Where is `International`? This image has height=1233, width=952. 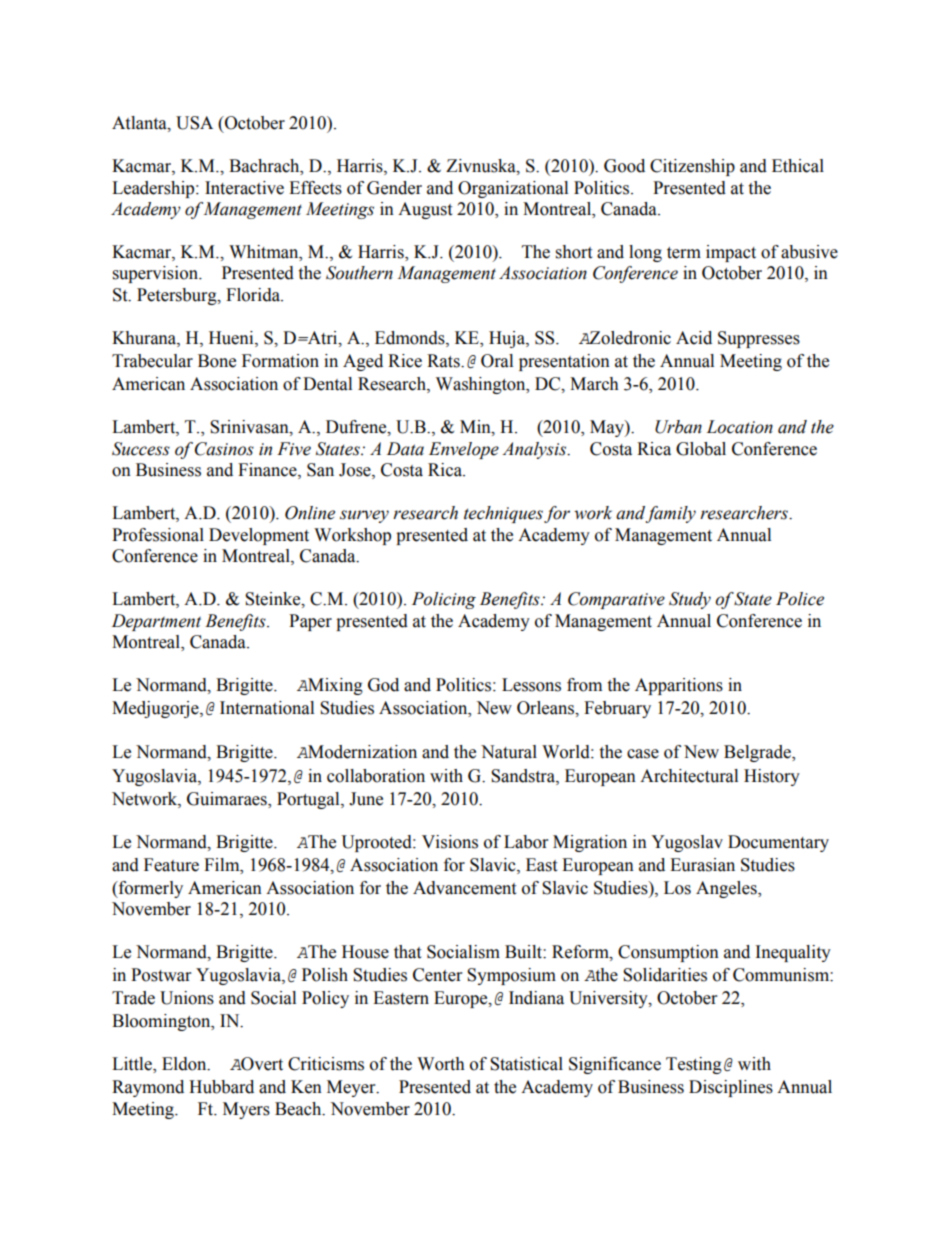
International is located at coordinates (267, 708).
